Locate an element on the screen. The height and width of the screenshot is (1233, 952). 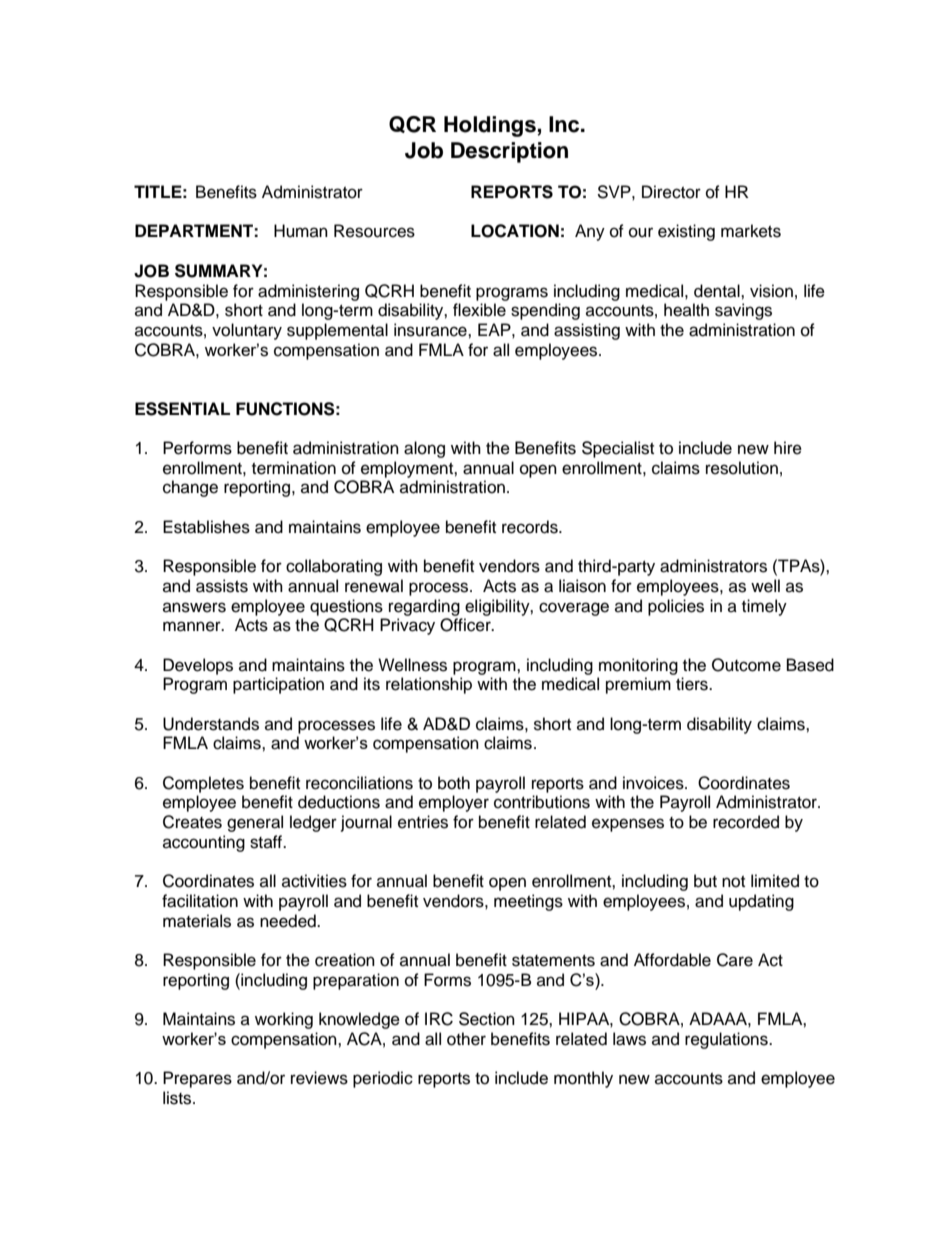
Description is located at coordinates (509, 152).
